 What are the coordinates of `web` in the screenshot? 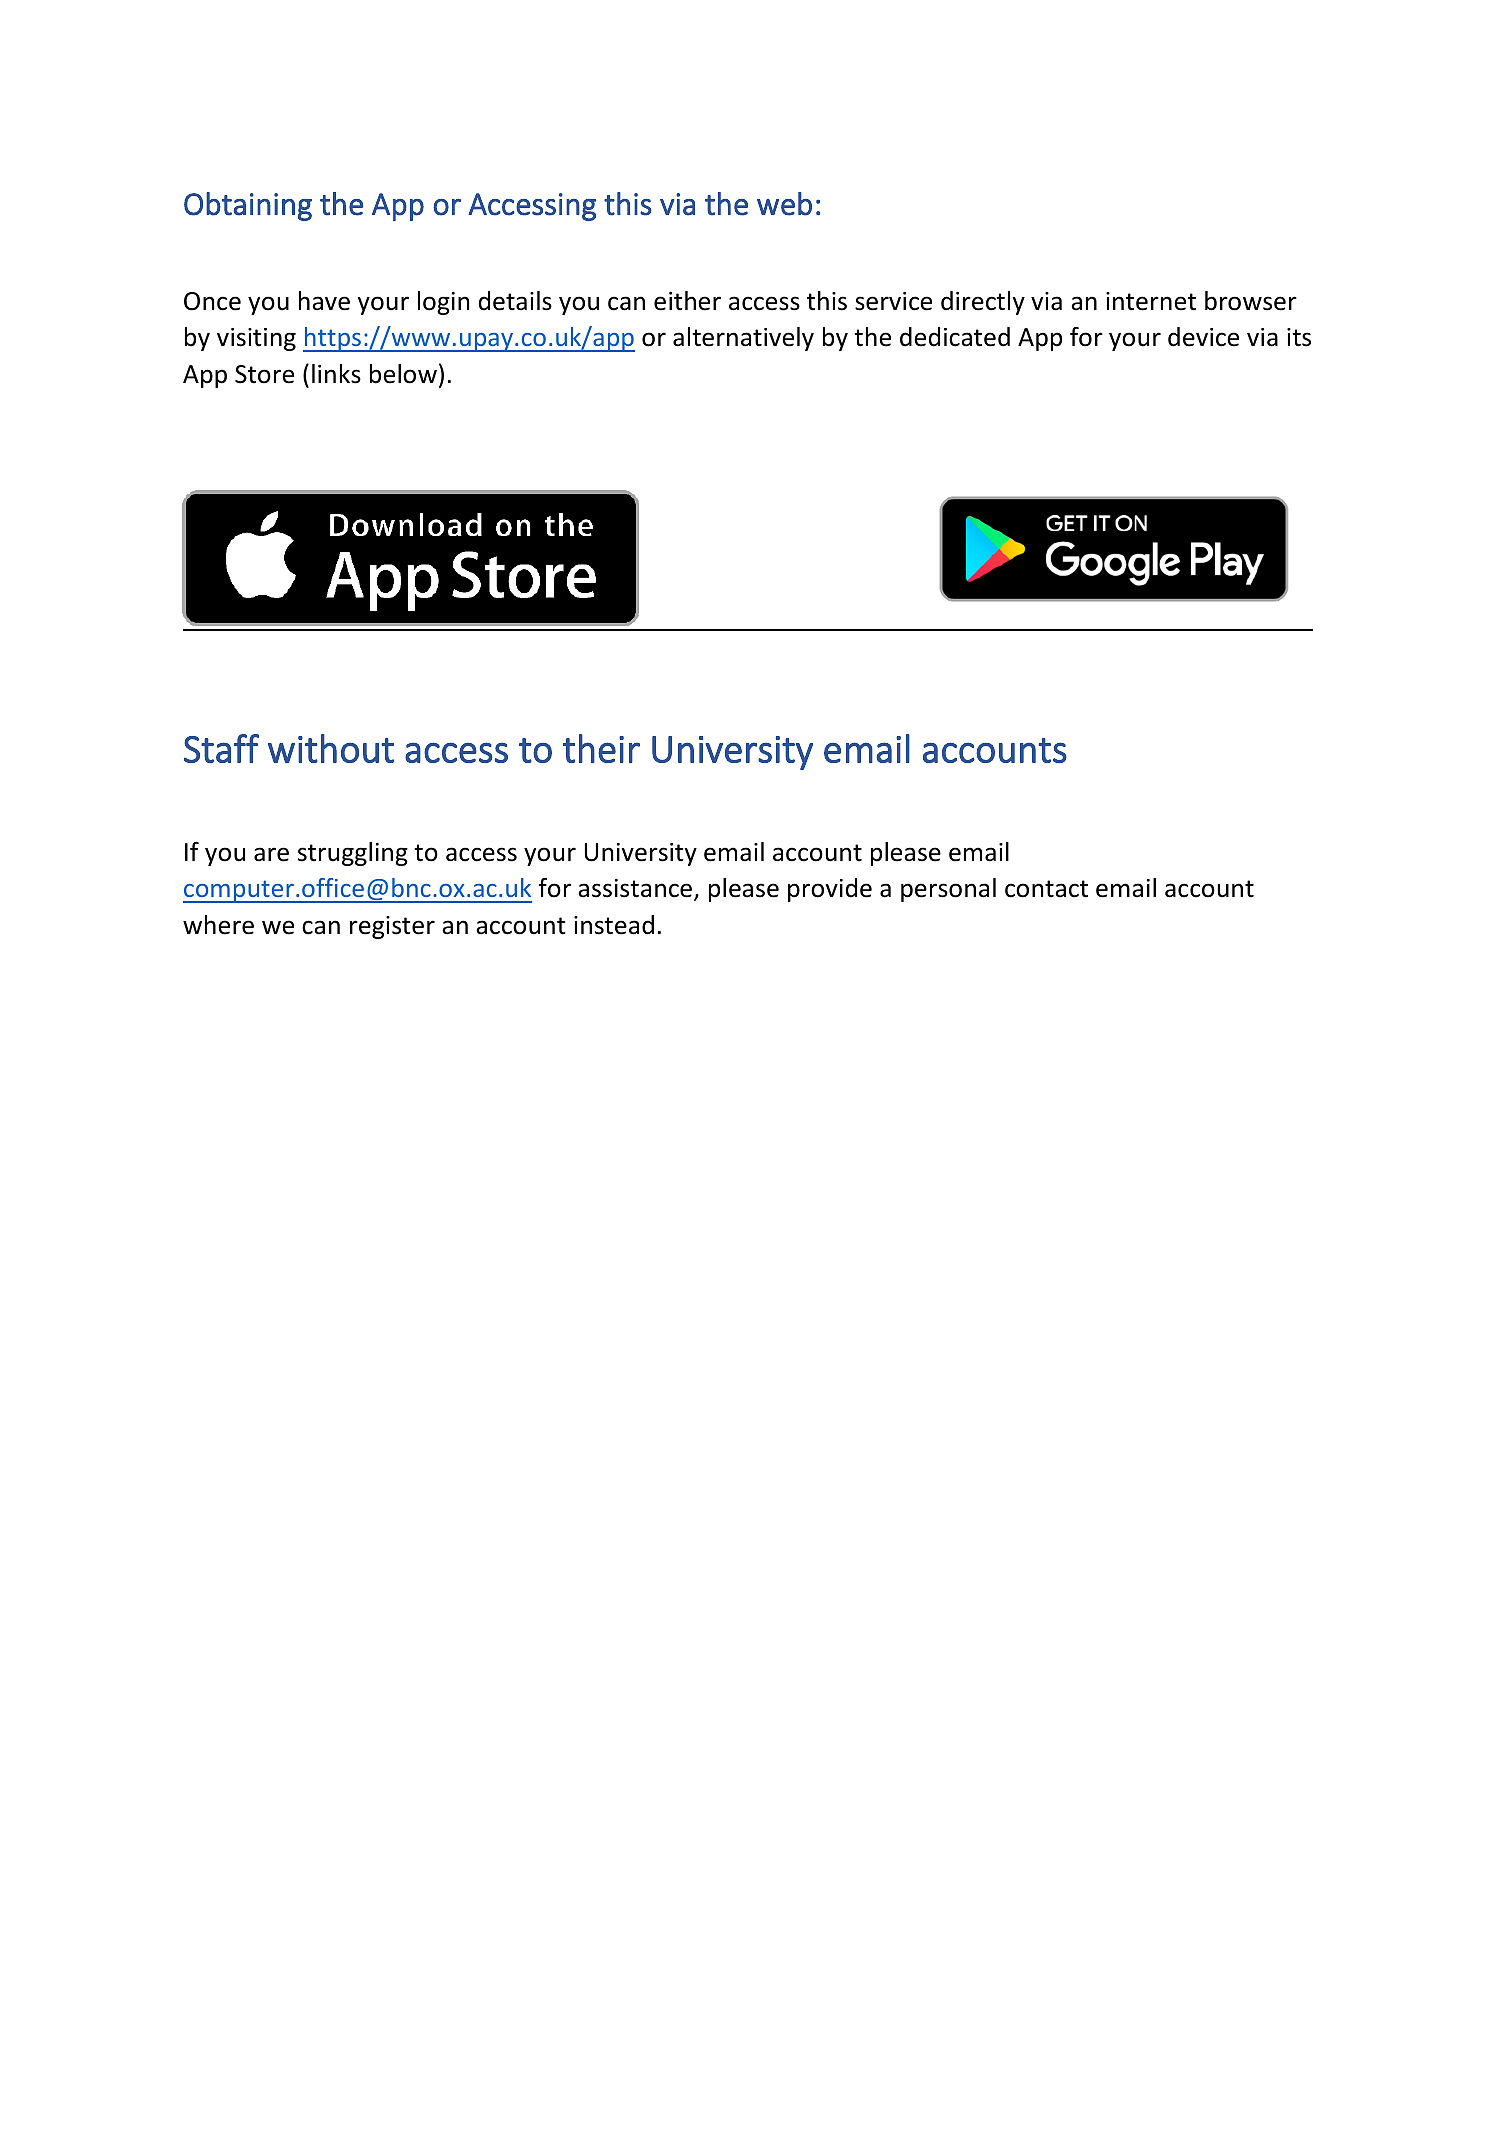 It's located at (784, 204).
